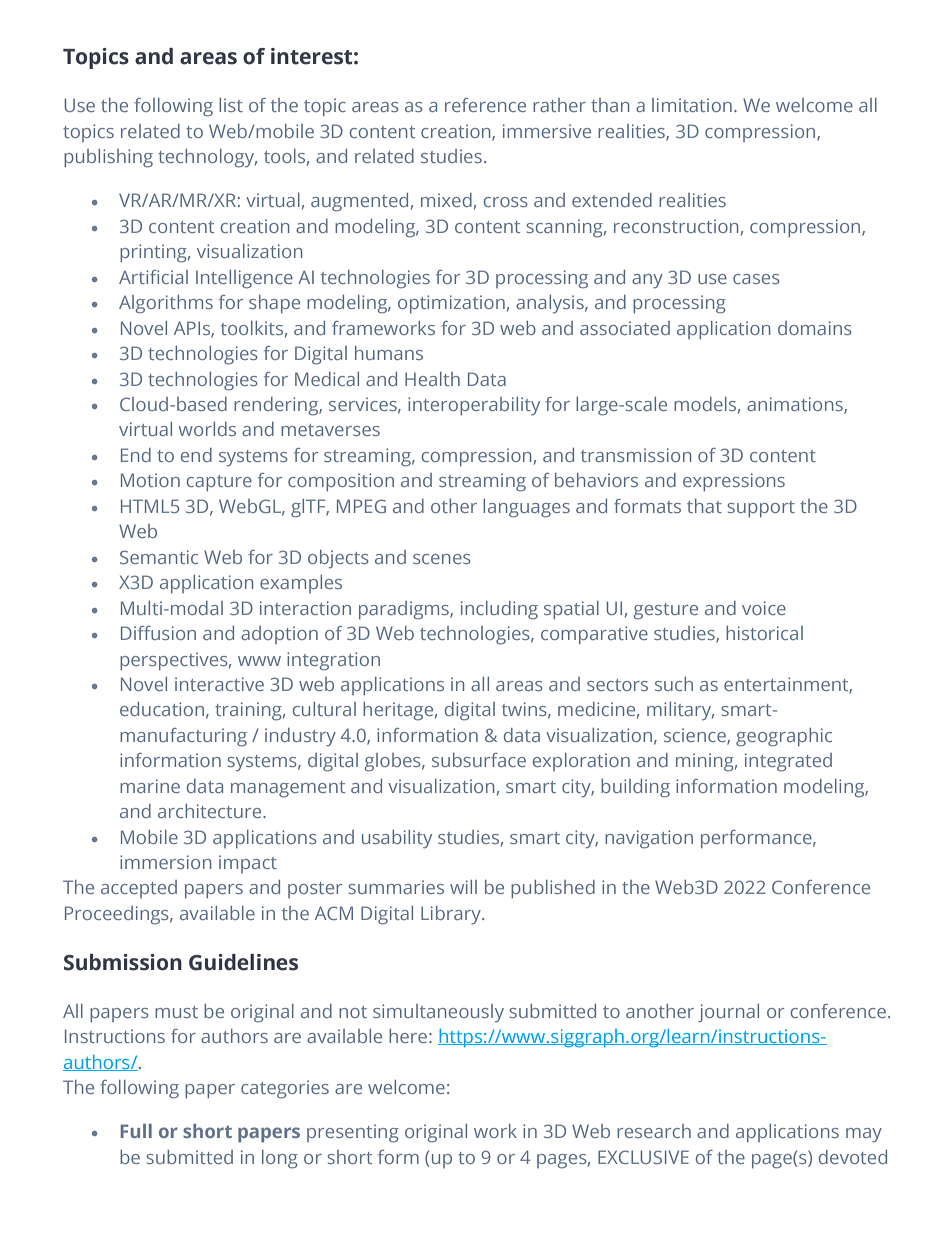 This page has width=952, height=1233. I want to click on expressions, so click(734, 482).
